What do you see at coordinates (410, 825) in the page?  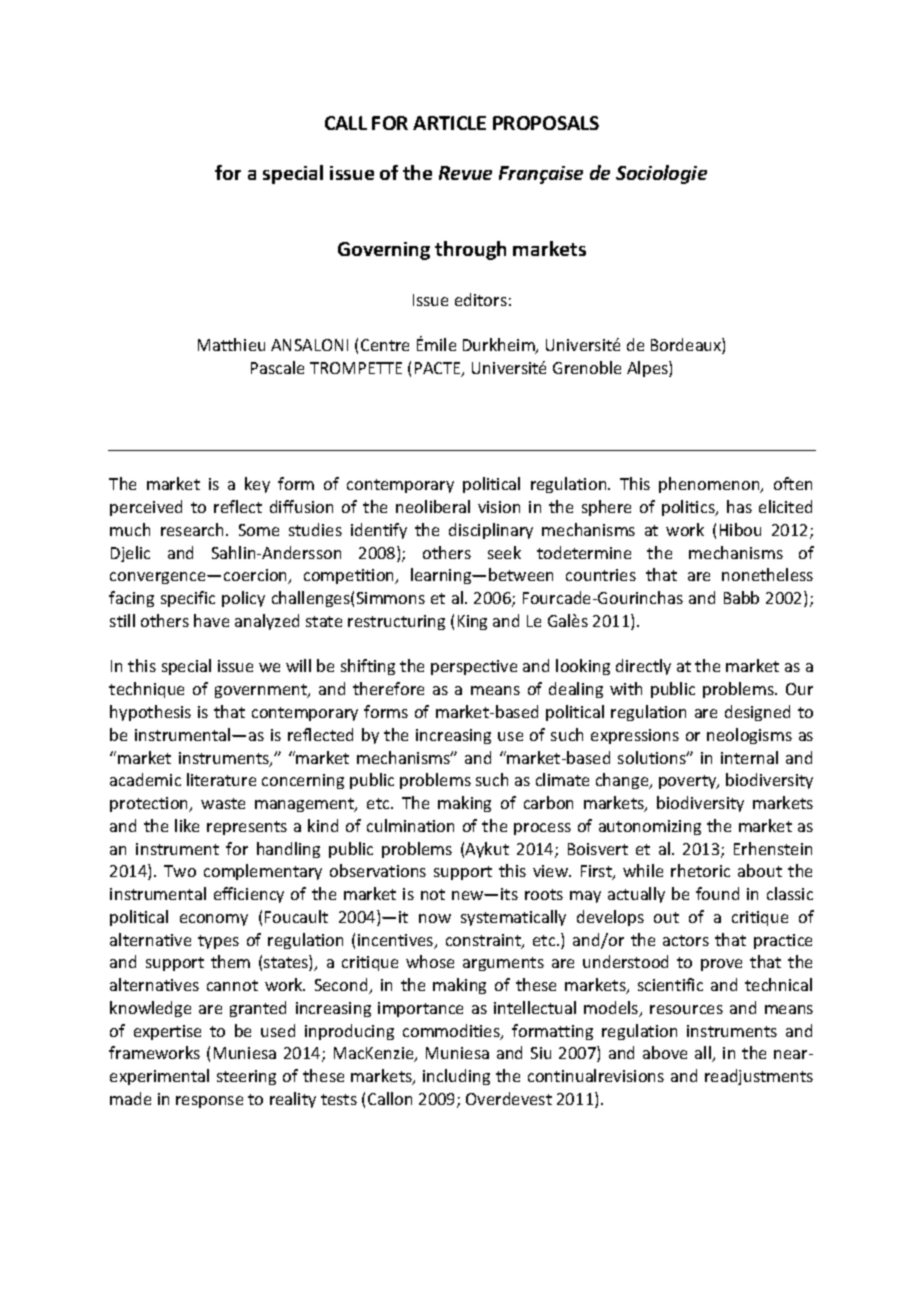 I see `culmination` at bounding box center [410, 825].
